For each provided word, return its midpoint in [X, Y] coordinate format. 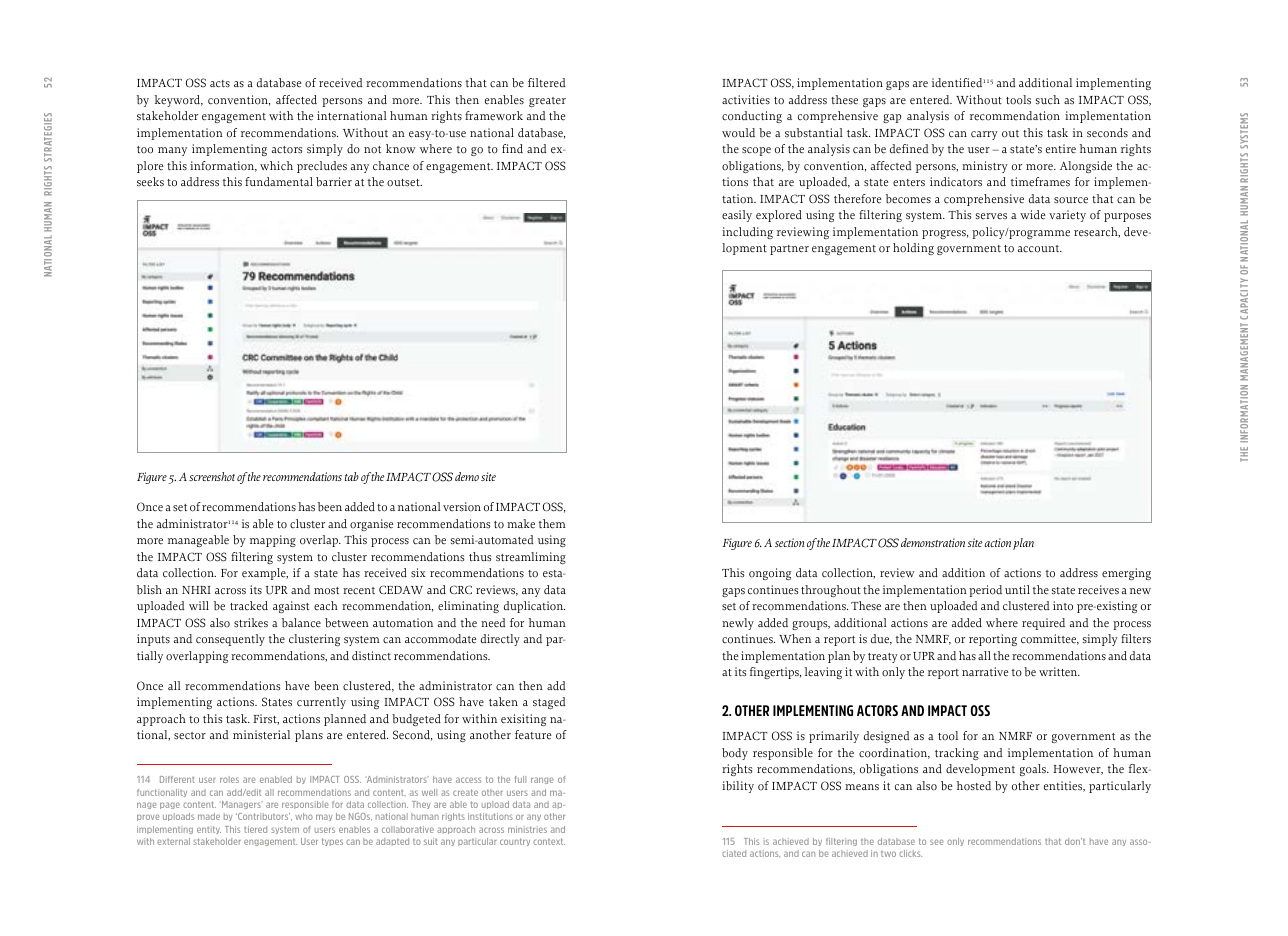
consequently [230, 640]
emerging [1126, 574]
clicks [910, 853]
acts [220, 84]
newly [738, 624]
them [552, 524]
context [549, 841]
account [1040, 249]
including [747, 233]
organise [371, 525]
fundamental [279, 182]
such [1048, 100]
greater [547, 102]
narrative [985, 672]
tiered [255, 829]
